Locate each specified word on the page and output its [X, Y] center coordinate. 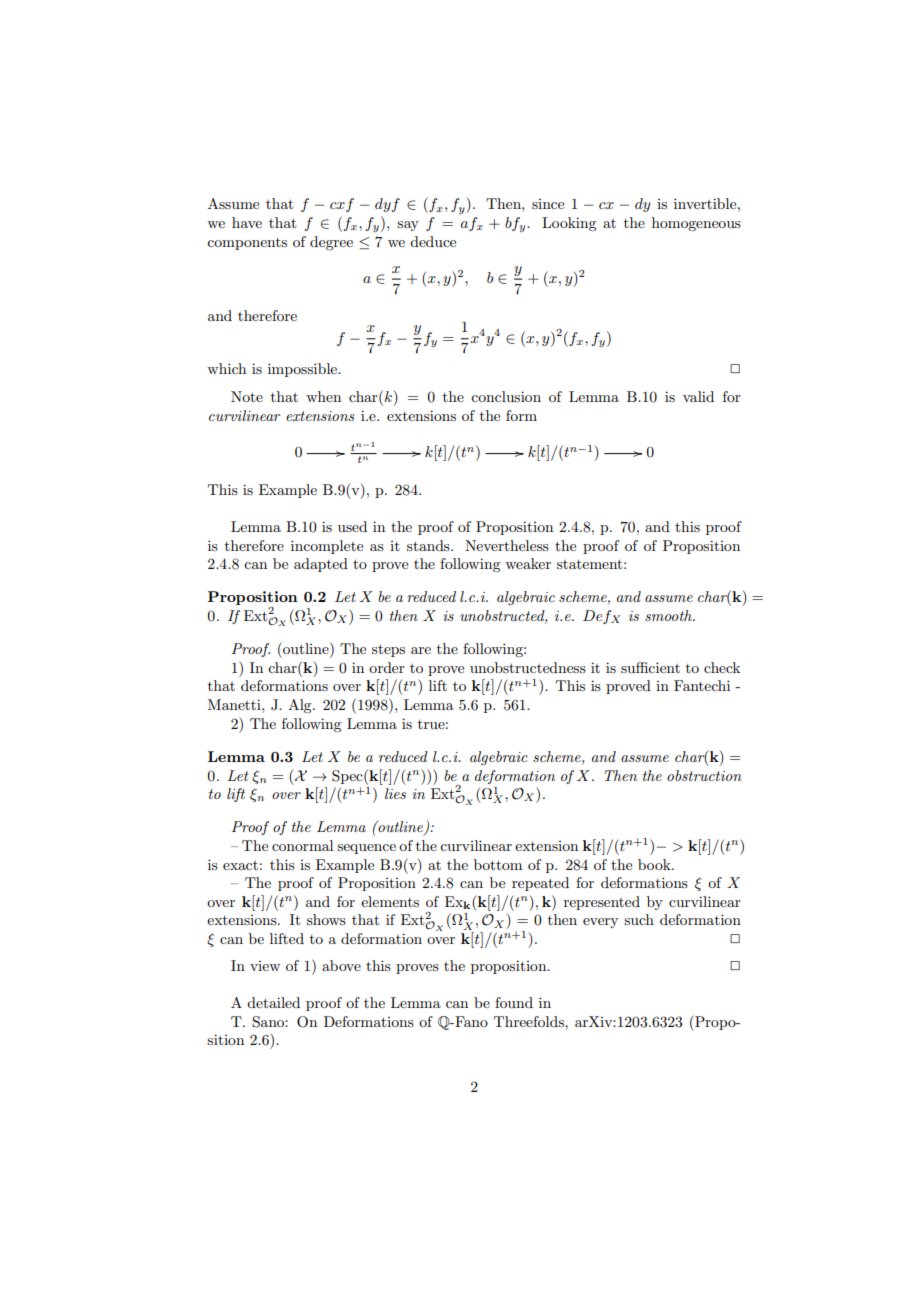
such [639, 919]
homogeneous [696, 224]
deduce [433, 241]
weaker [528, 563]
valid [698, 396]
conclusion [506, 396]
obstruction [704, 775]
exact [240, 865]
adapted [321, 565]
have [247, 222]
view [265, 966]
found [514, 1002]
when [323, 396]
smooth [669, 615]
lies [395, 793]
